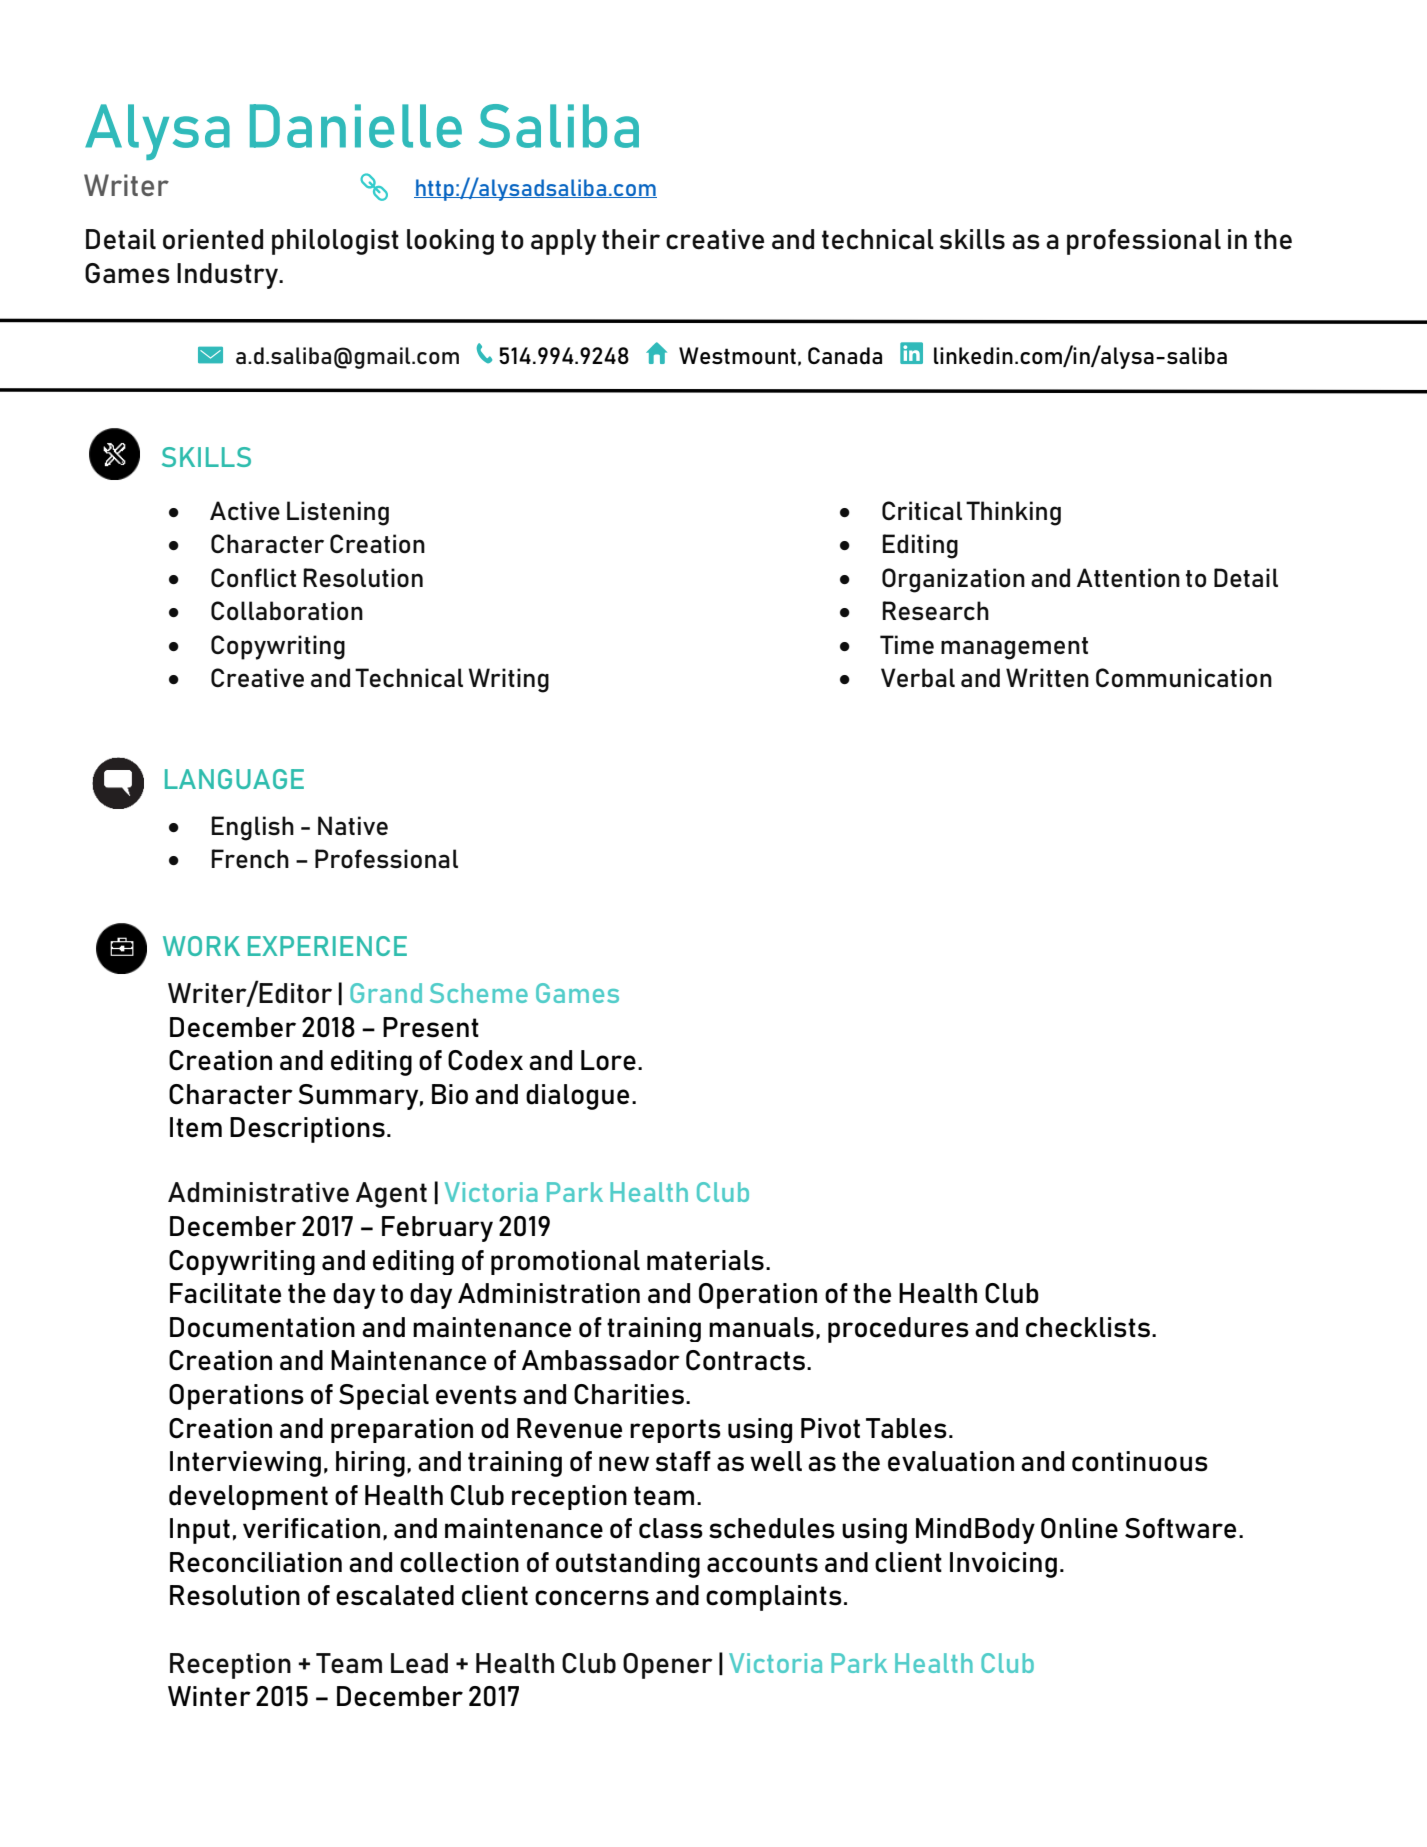  Describe the element at coordinates (845, 356) in the page. I see `Canada` at that location.
